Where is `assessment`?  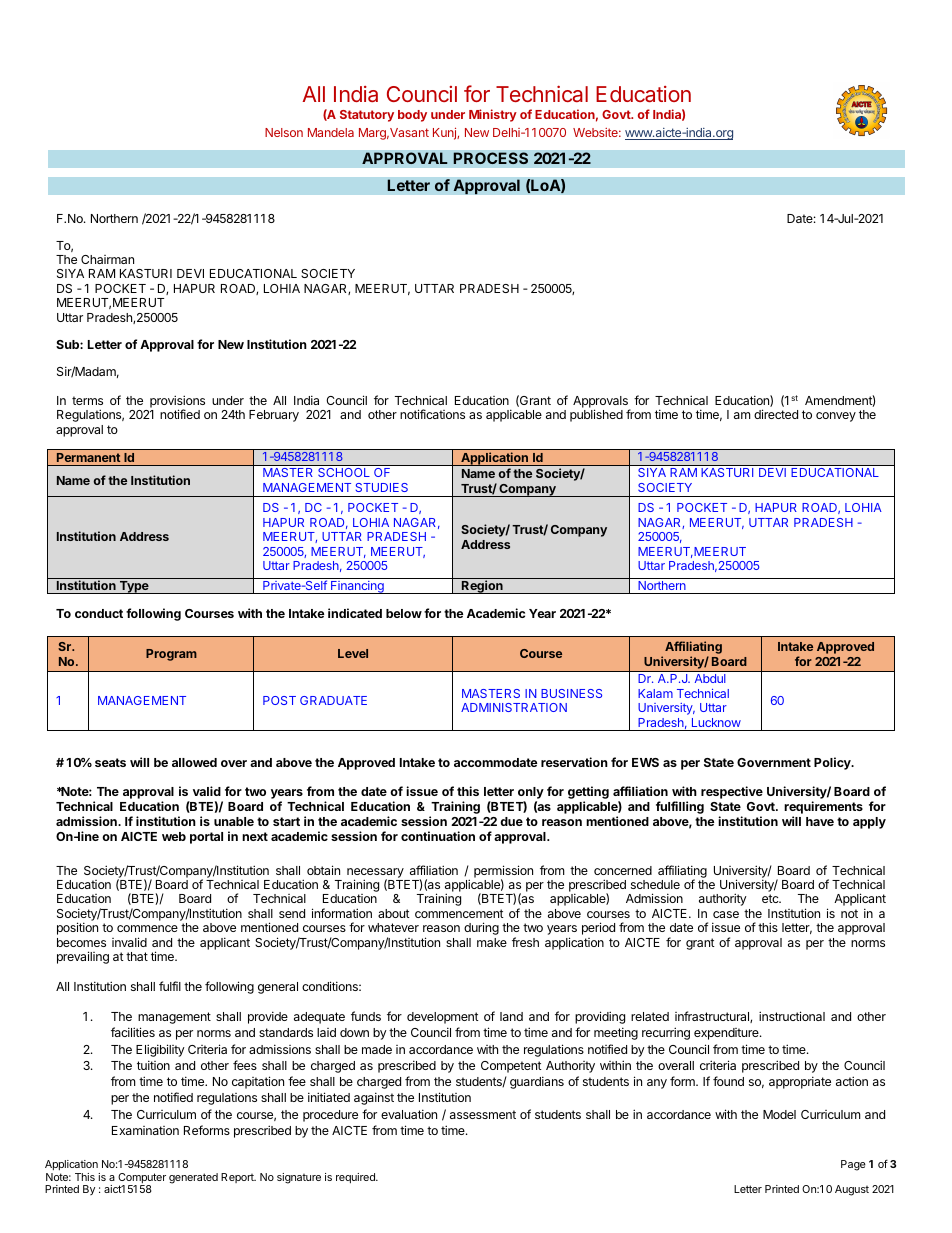
assessment is located at coordinates (483, 1114).
